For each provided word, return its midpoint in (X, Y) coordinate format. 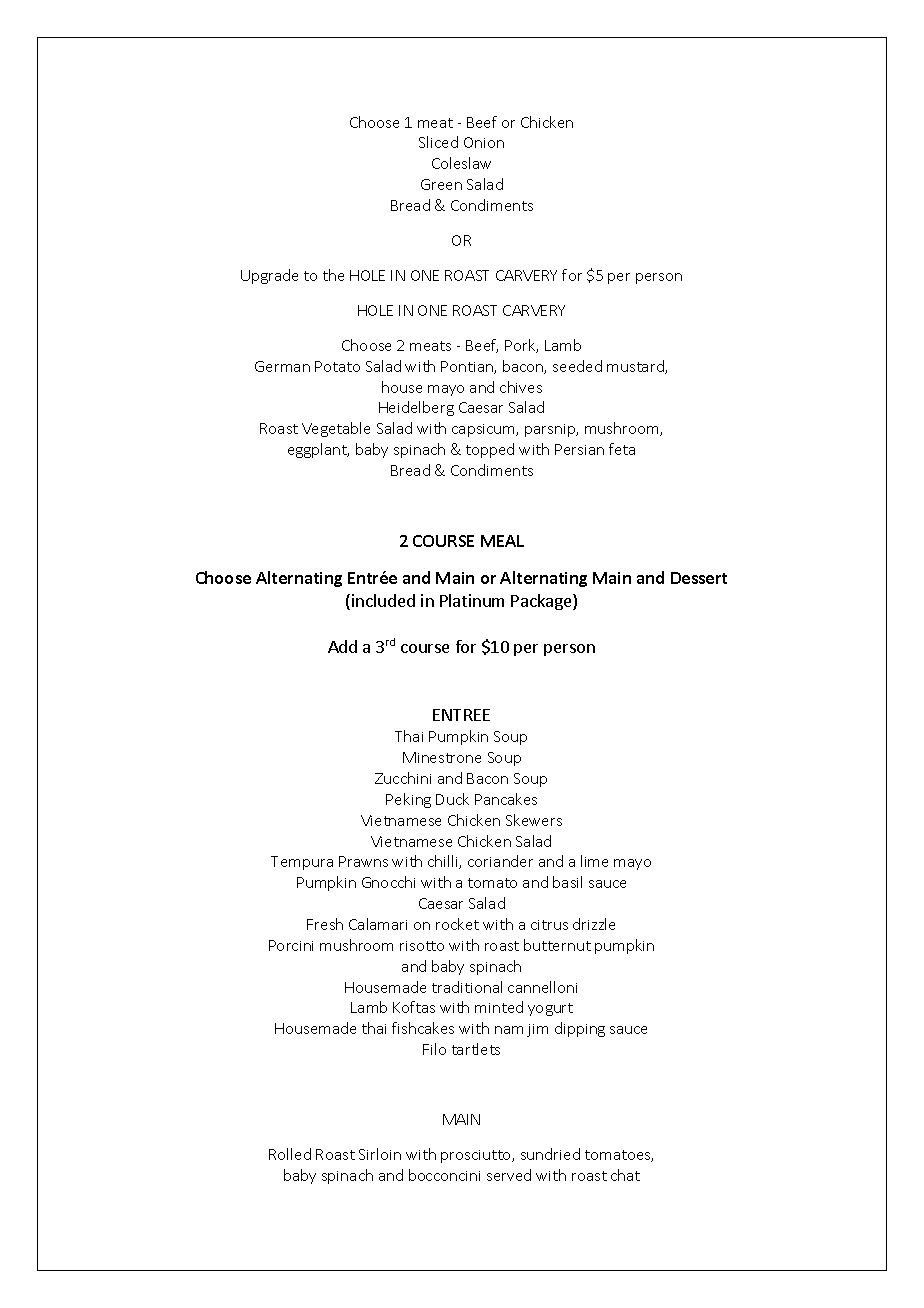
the (333, 275)
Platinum (472, 600)
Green (441, 184)
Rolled (290, 1154)
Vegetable (336, 429)
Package (542, 602)
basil (567, 882)
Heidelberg (416, 408)
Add (342, 646)
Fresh (325, 924)
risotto (422, 946)
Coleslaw (461, 163)
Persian (579, 449)
